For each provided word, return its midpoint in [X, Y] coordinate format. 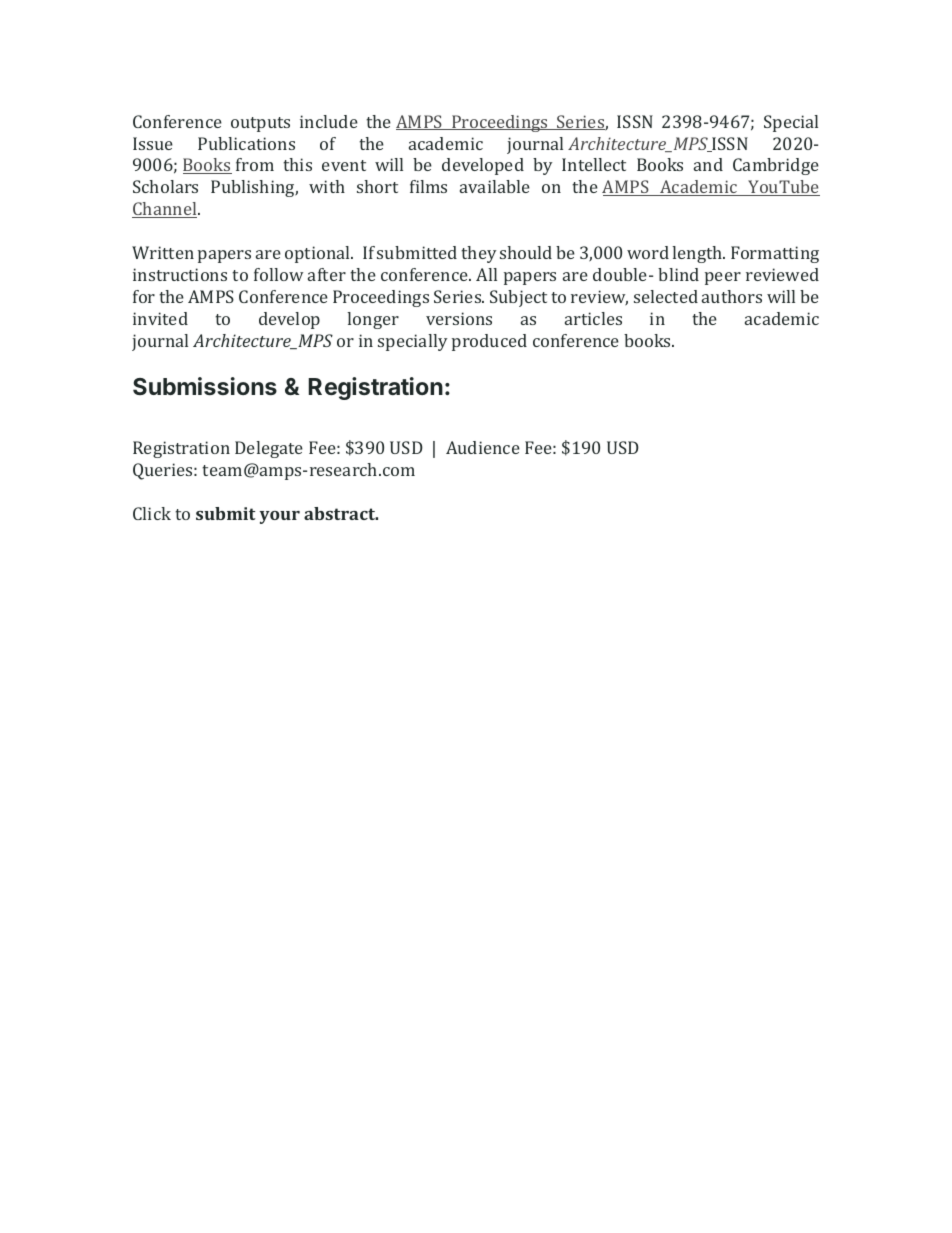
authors [732, 296]
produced [489, 342]
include [329, 121]
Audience [483, 447]
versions [459, 318]
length [698, 254]
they [479, 254]
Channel [165, 210]
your [280, 517]
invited [160, 318]
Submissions [205, 386]
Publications [246, 143]
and [708, 164]
